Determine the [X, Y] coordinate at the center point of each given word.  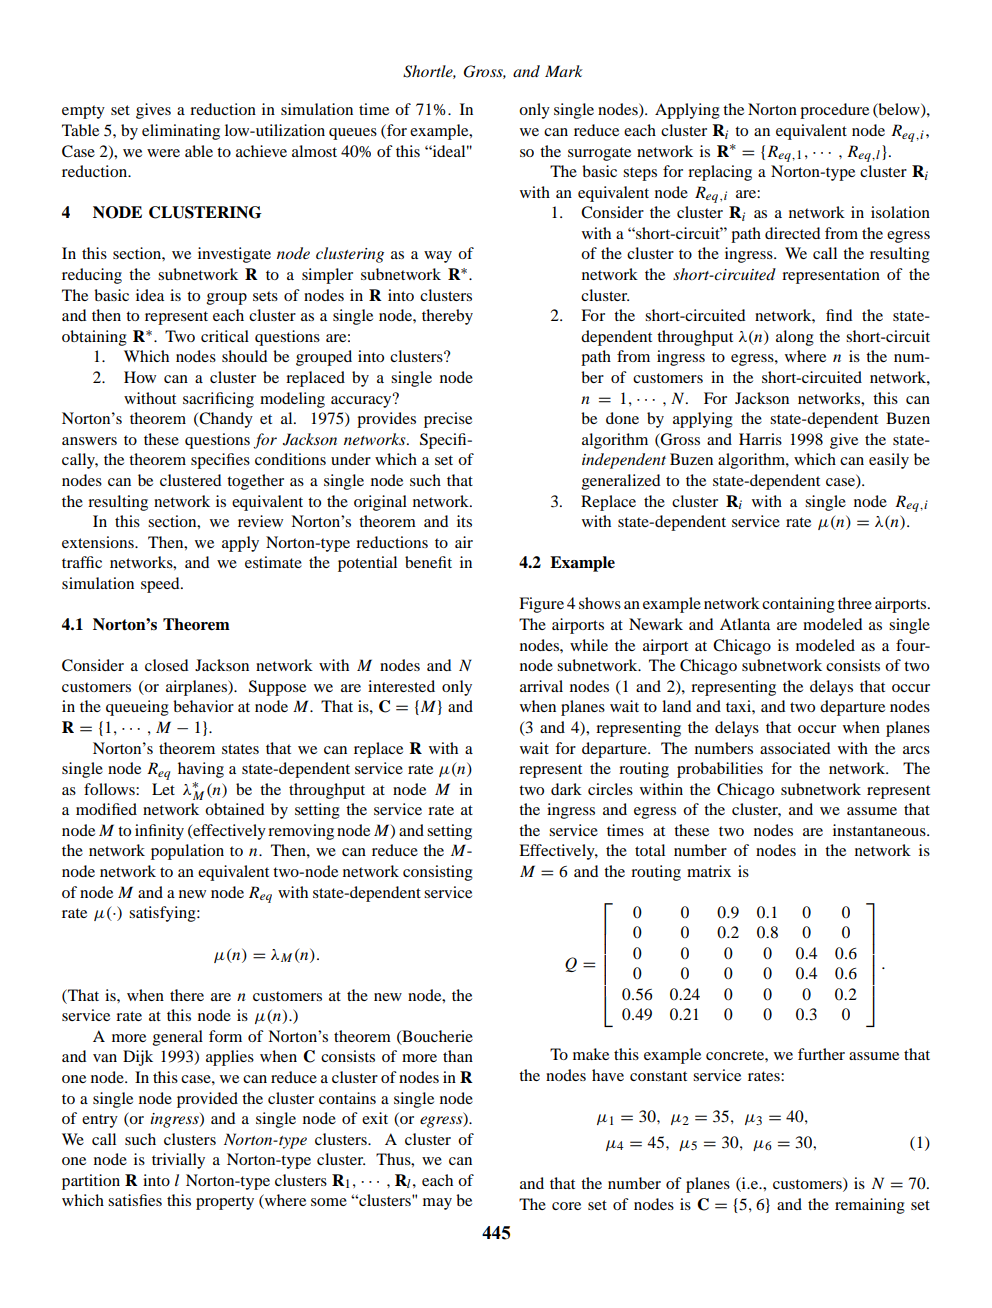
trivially [178, 1161]
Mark [564, 71]
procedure [834, 111]
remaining [870, 1206]
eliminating [181, 132]
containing [798, 605]
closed [166, 665]
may [437, 1204]
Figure [541, 605]
